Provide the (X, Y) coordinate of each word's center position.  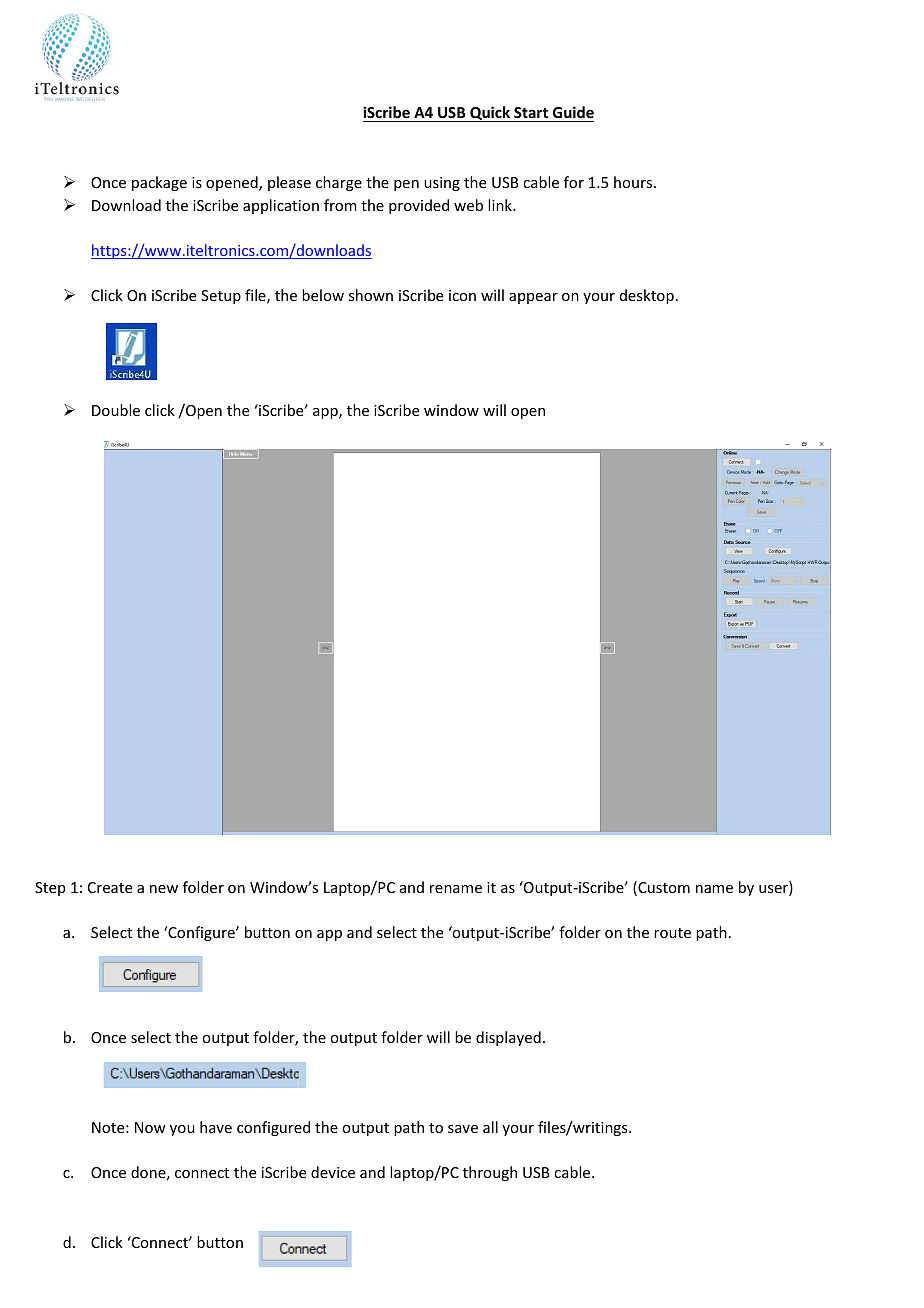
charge (339, 183)
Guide (572, 114)
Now (150, 1127)
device (333, 1172)
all (490, 1127)
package (159, 183)
